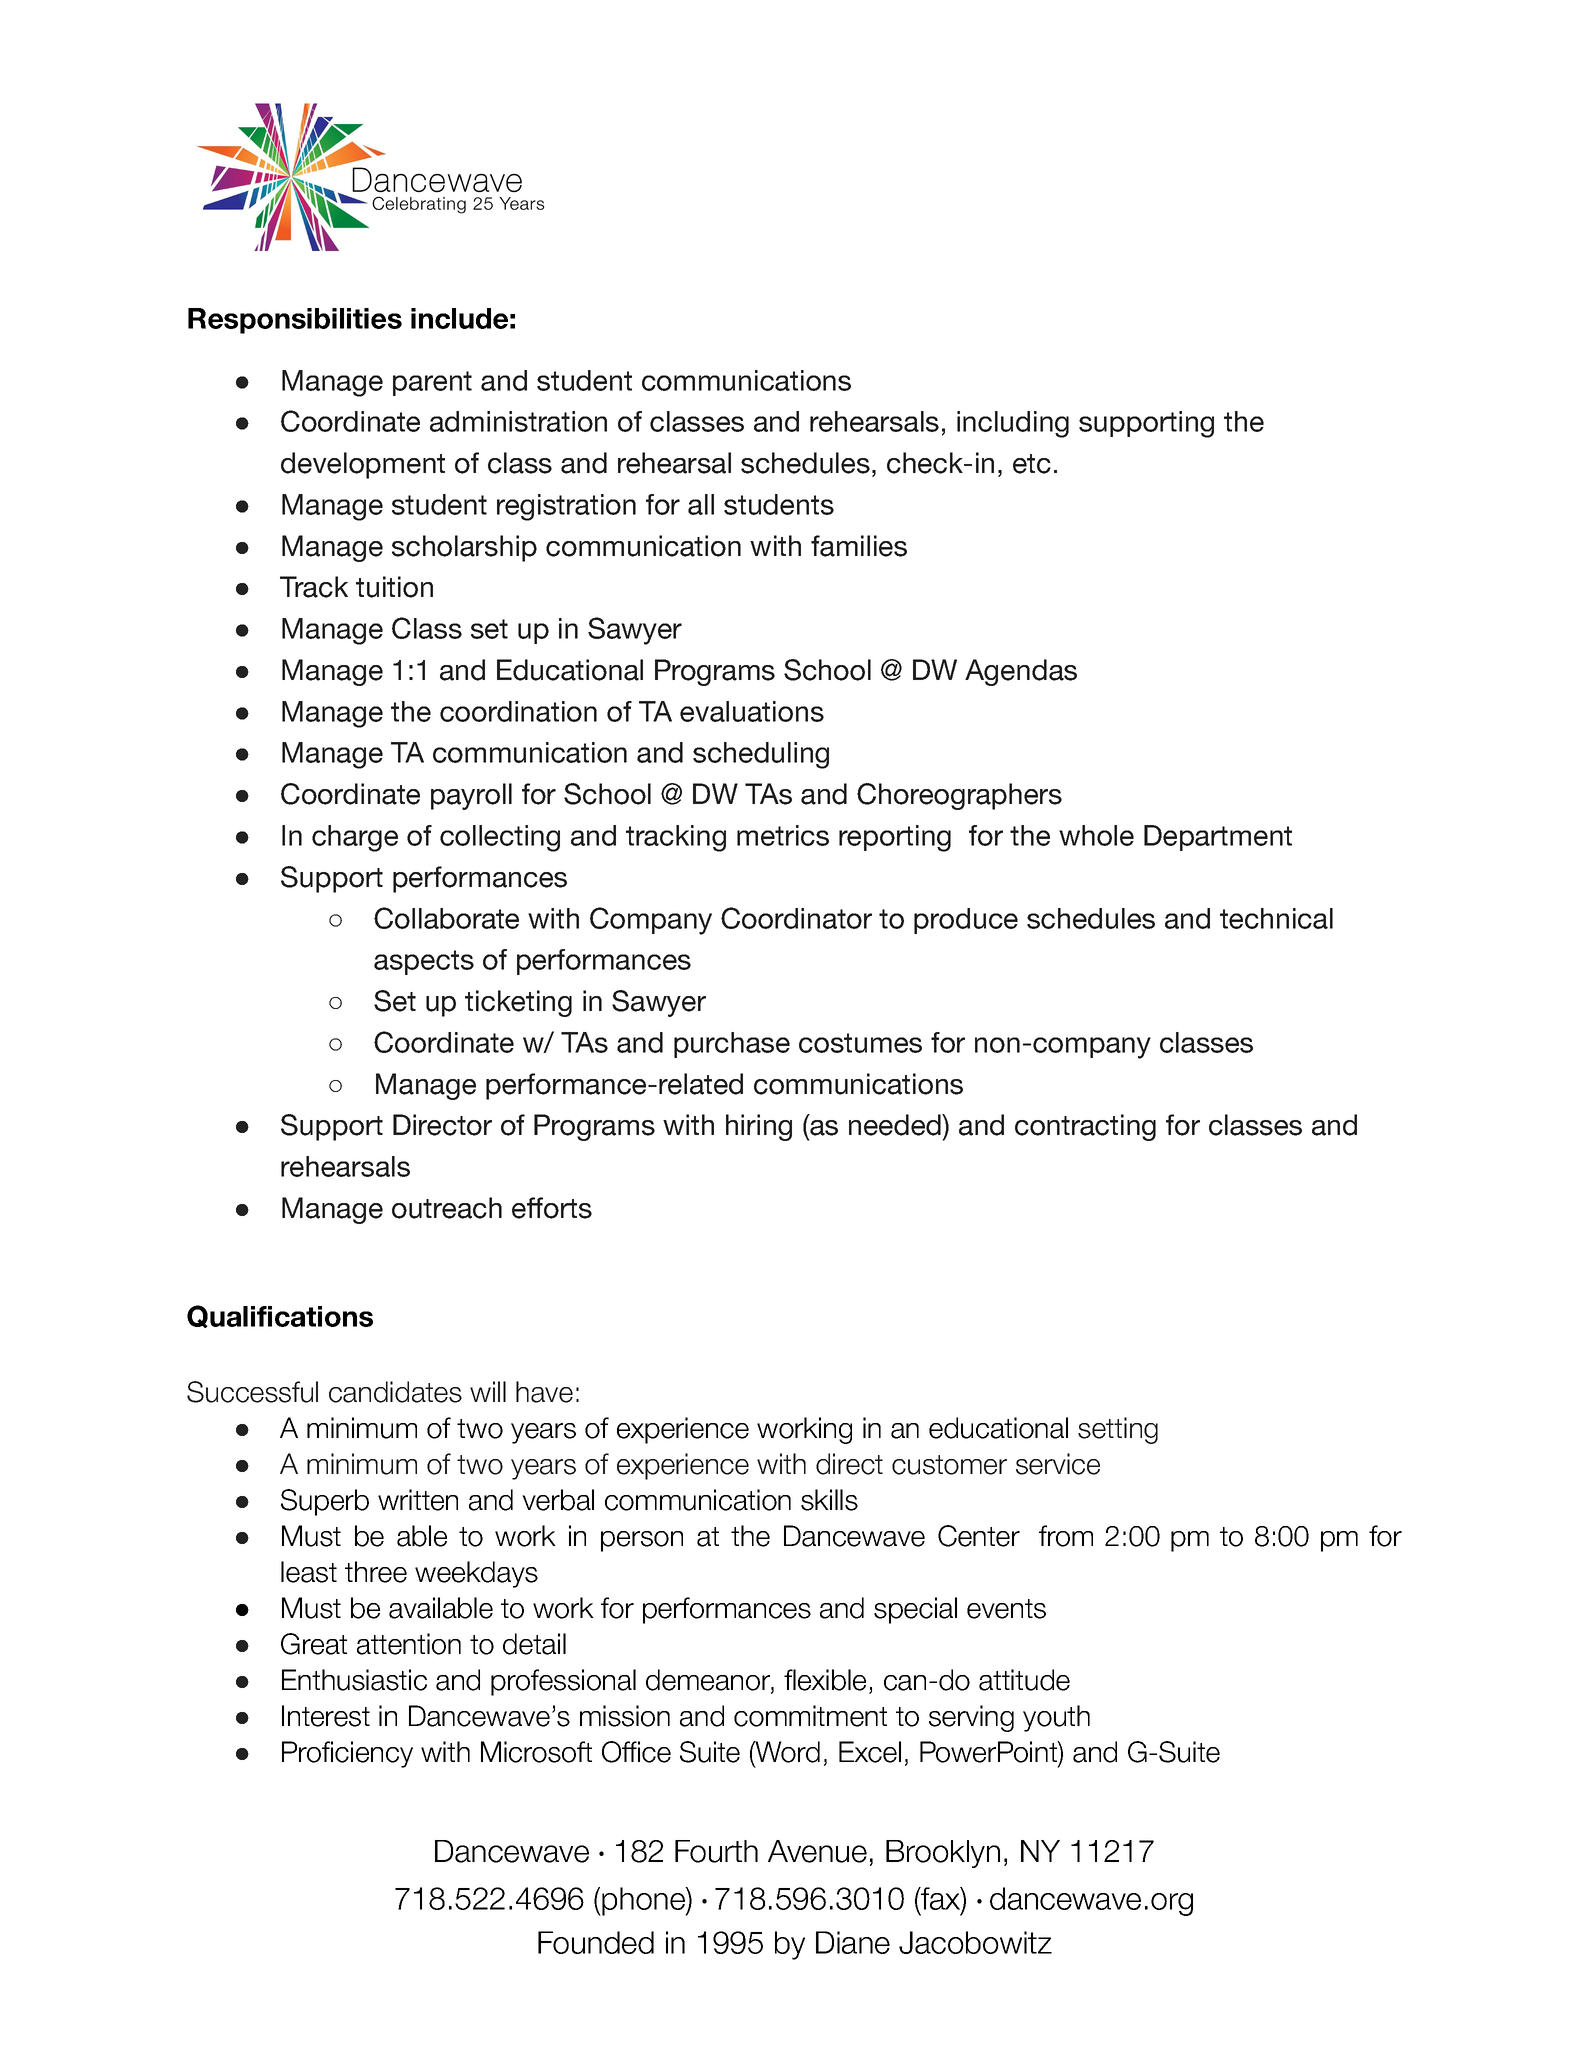  What do you see at coordinates (1021, 672) in the image?
I see `Agendas` at bounding box center [1021, 672].
